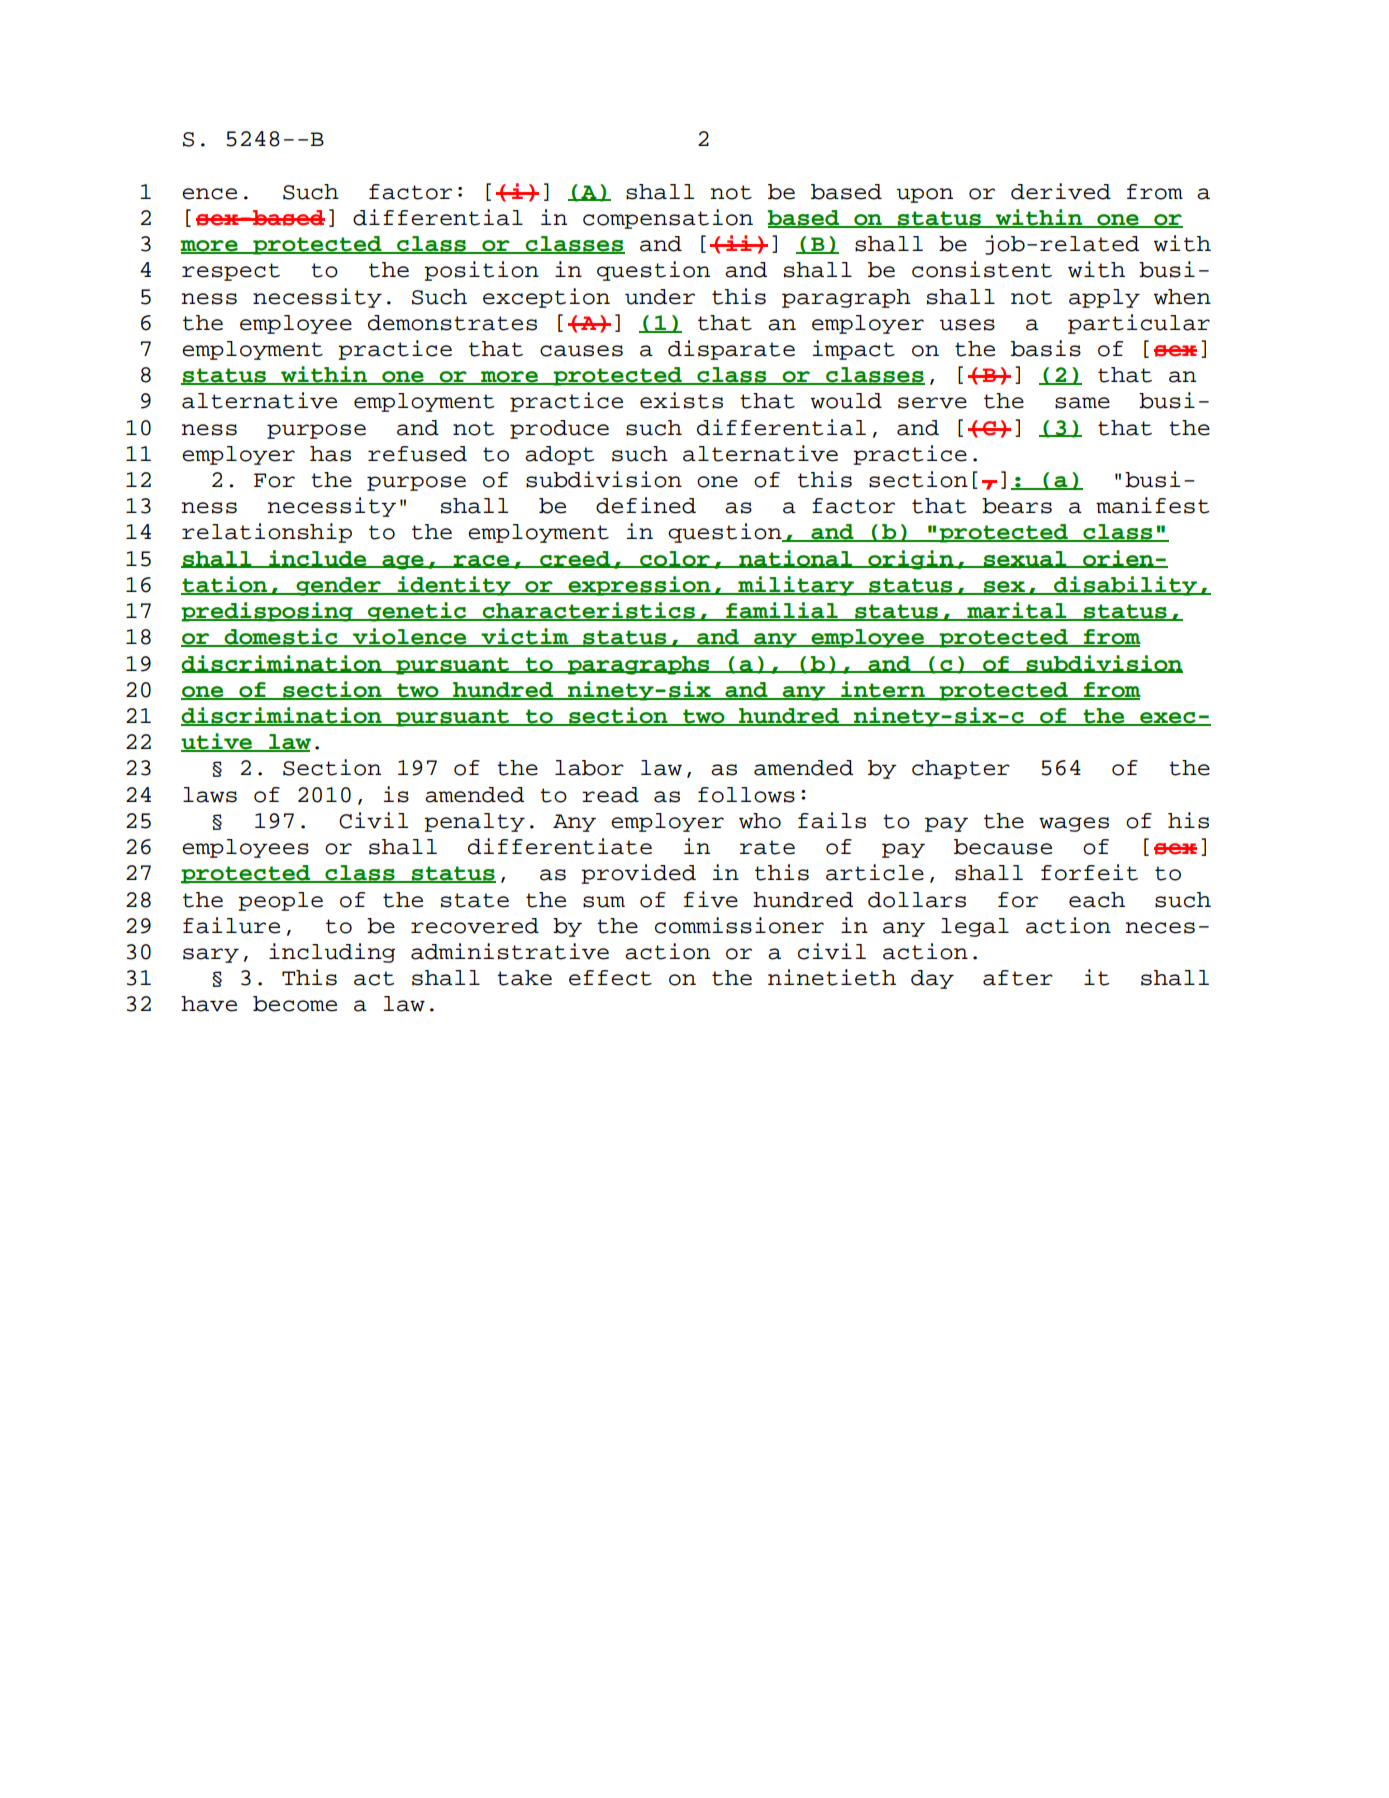 The image size is (1389, 1798). Describe the element at coordinates (210, 795) in the screenshot. I see `laws` at that location.
